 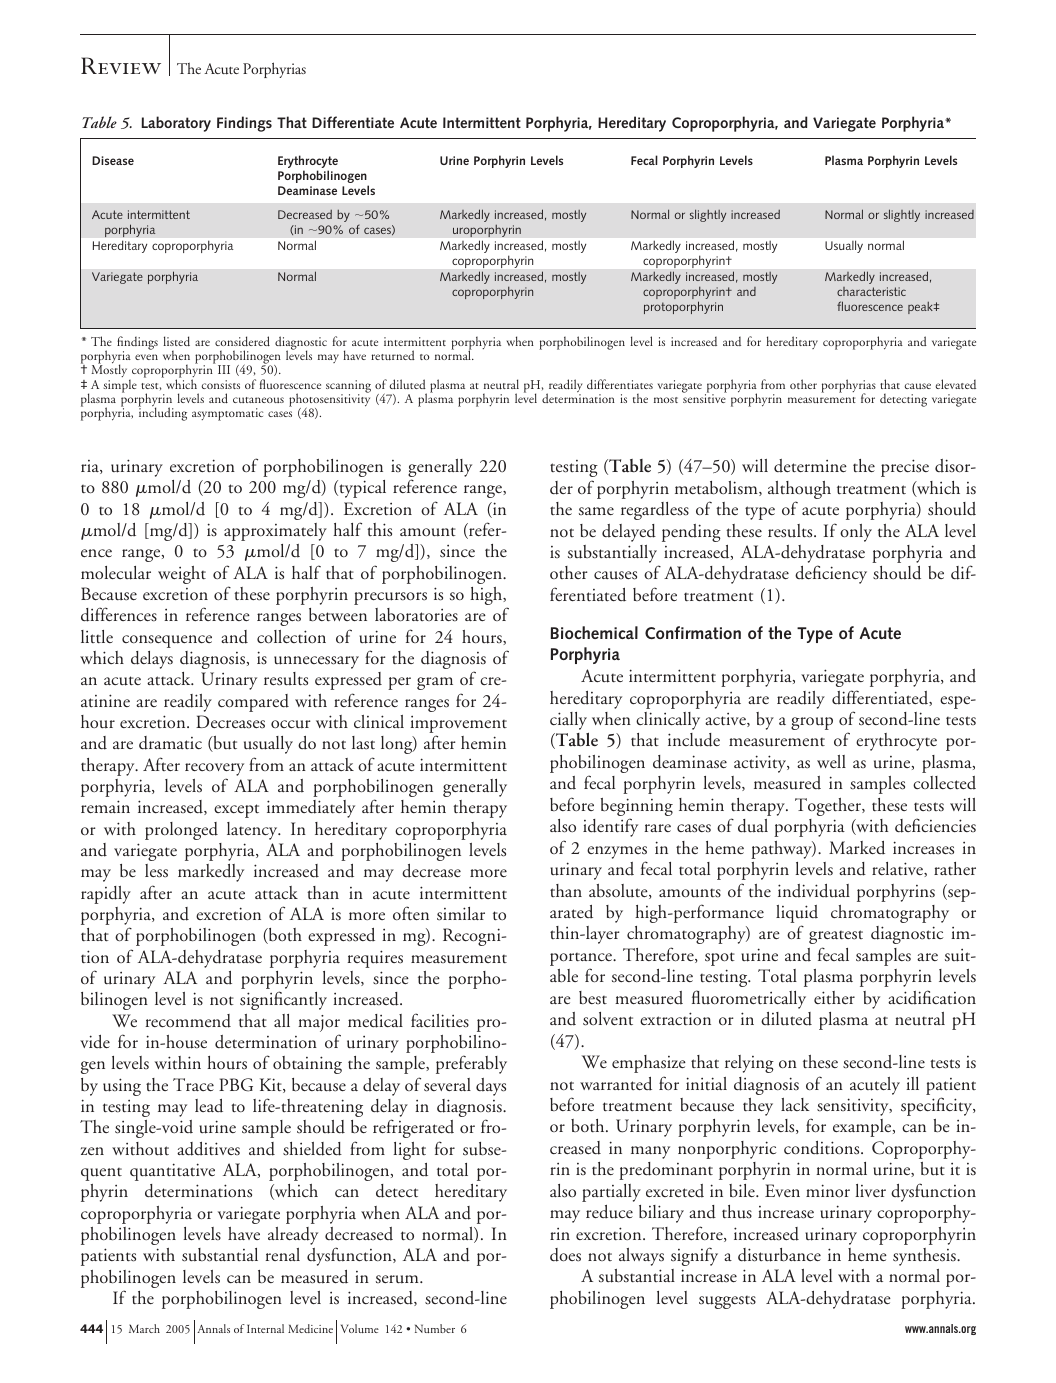 What do you see at coordinates (144, 1328) in the screenshot?
I see `March` at bounding box center [144, 1328].
